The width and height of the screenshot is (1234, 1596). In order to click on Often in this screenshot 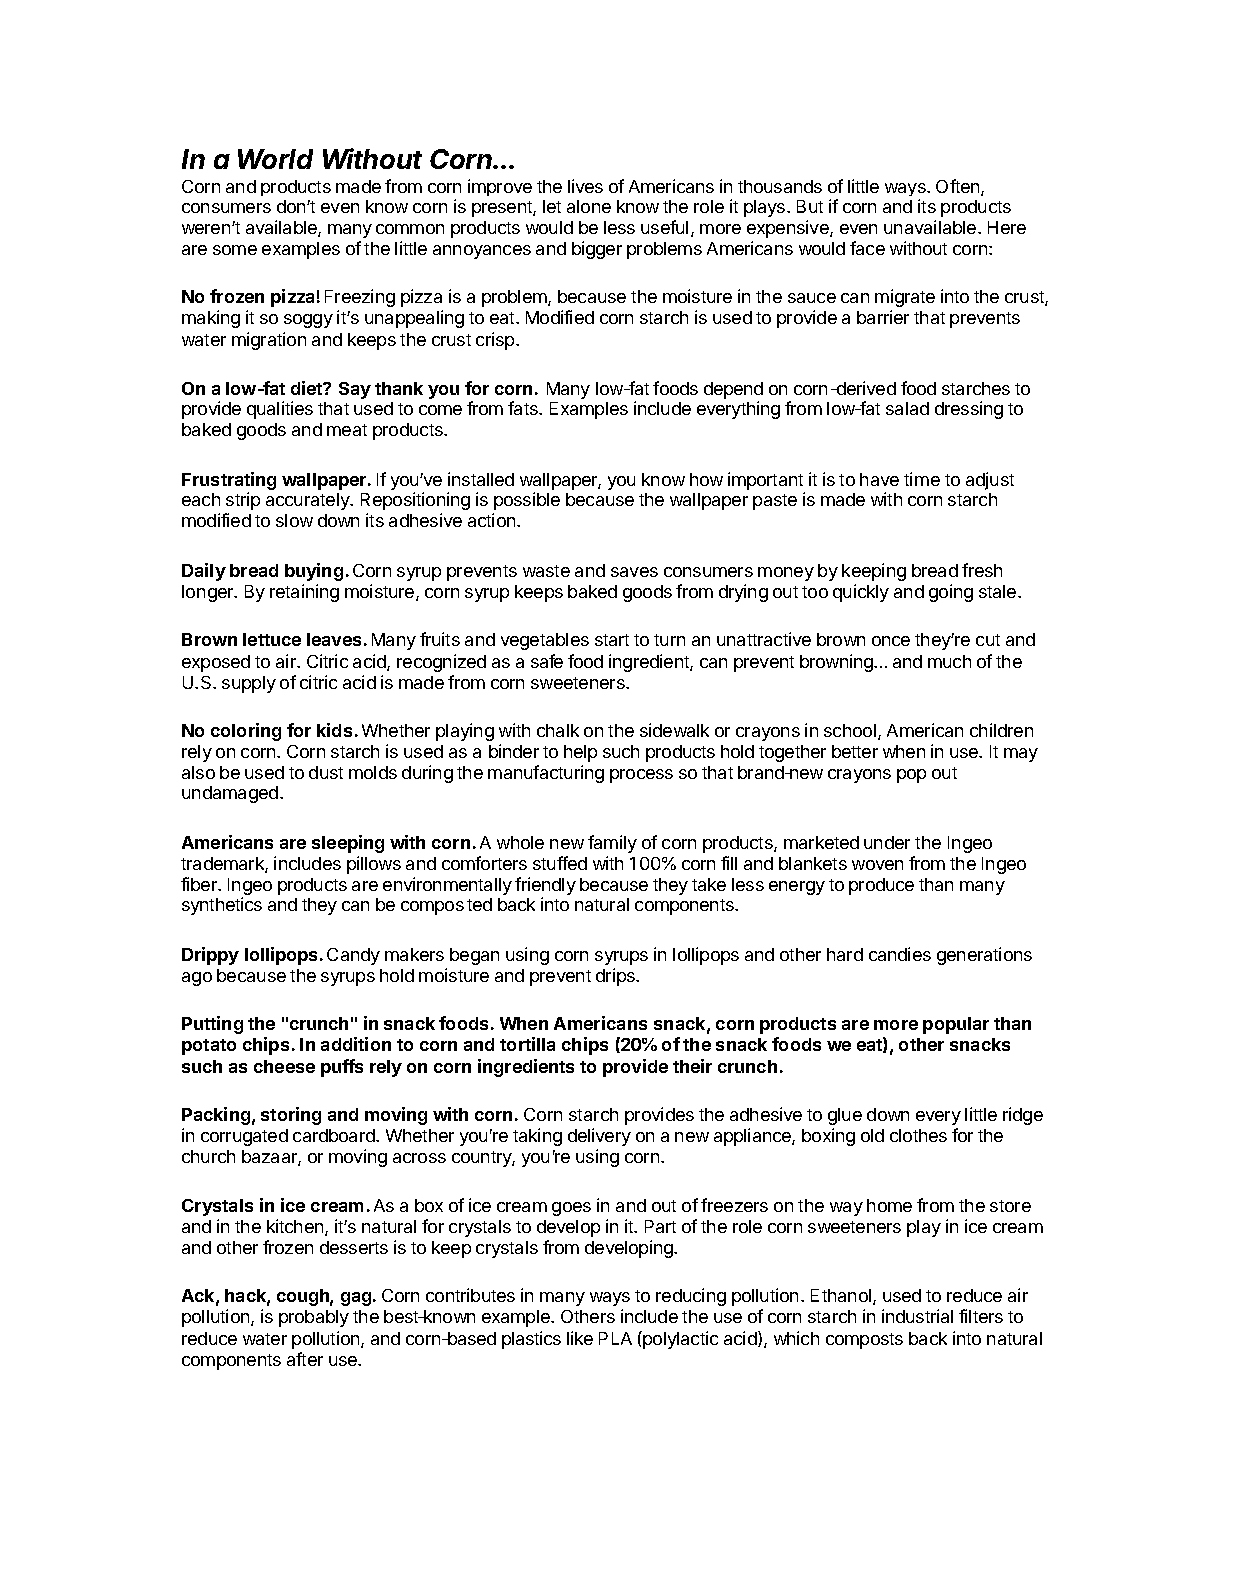, I will do `click(959, 187)`.
